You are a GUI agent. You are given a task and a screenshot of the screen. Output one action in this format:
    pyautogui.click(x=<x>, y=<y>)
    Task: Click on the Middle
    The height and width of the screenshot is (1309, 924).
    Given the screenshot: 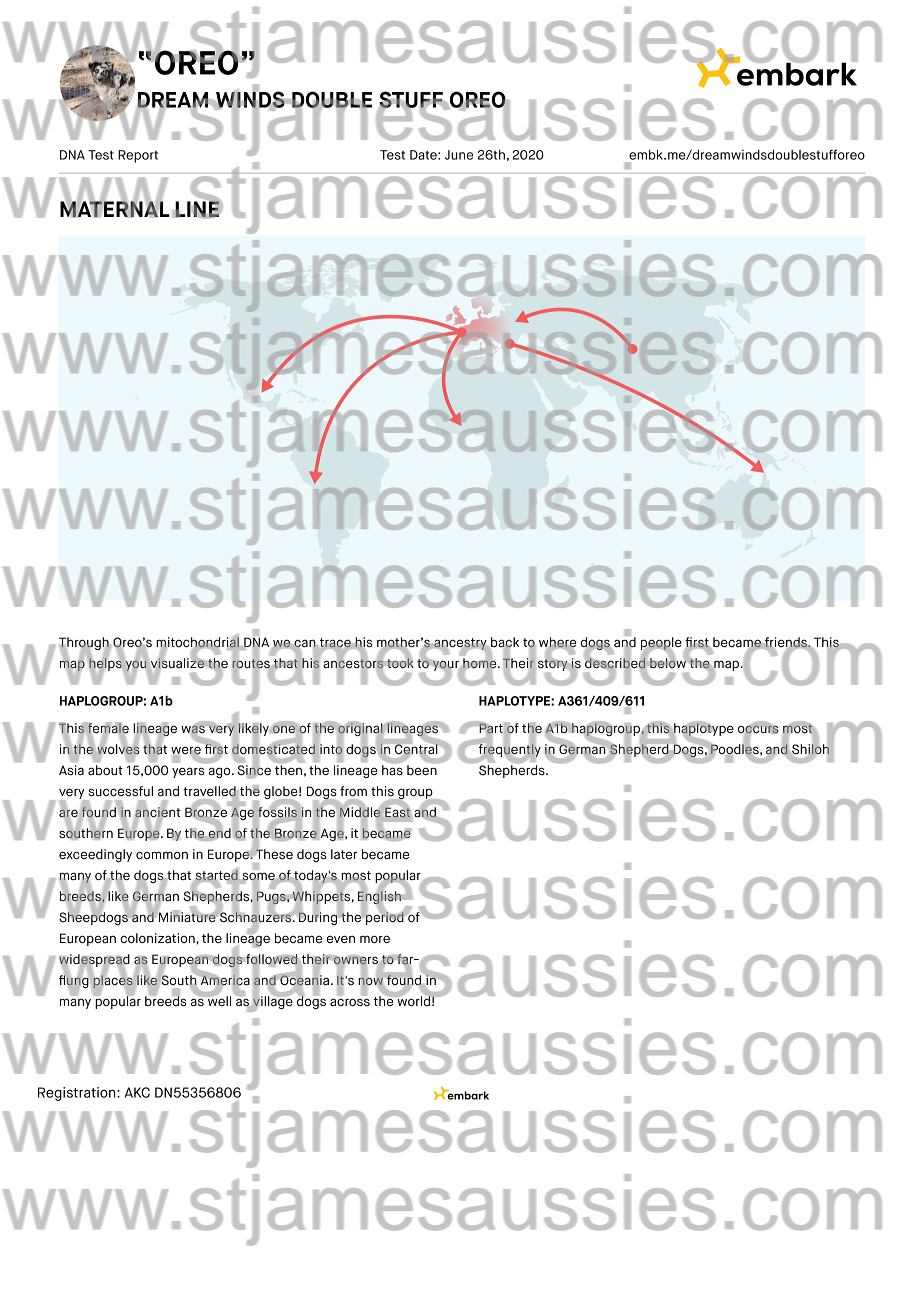 What is the action you would take?
    pyautogui.click(x=360, y=812)
